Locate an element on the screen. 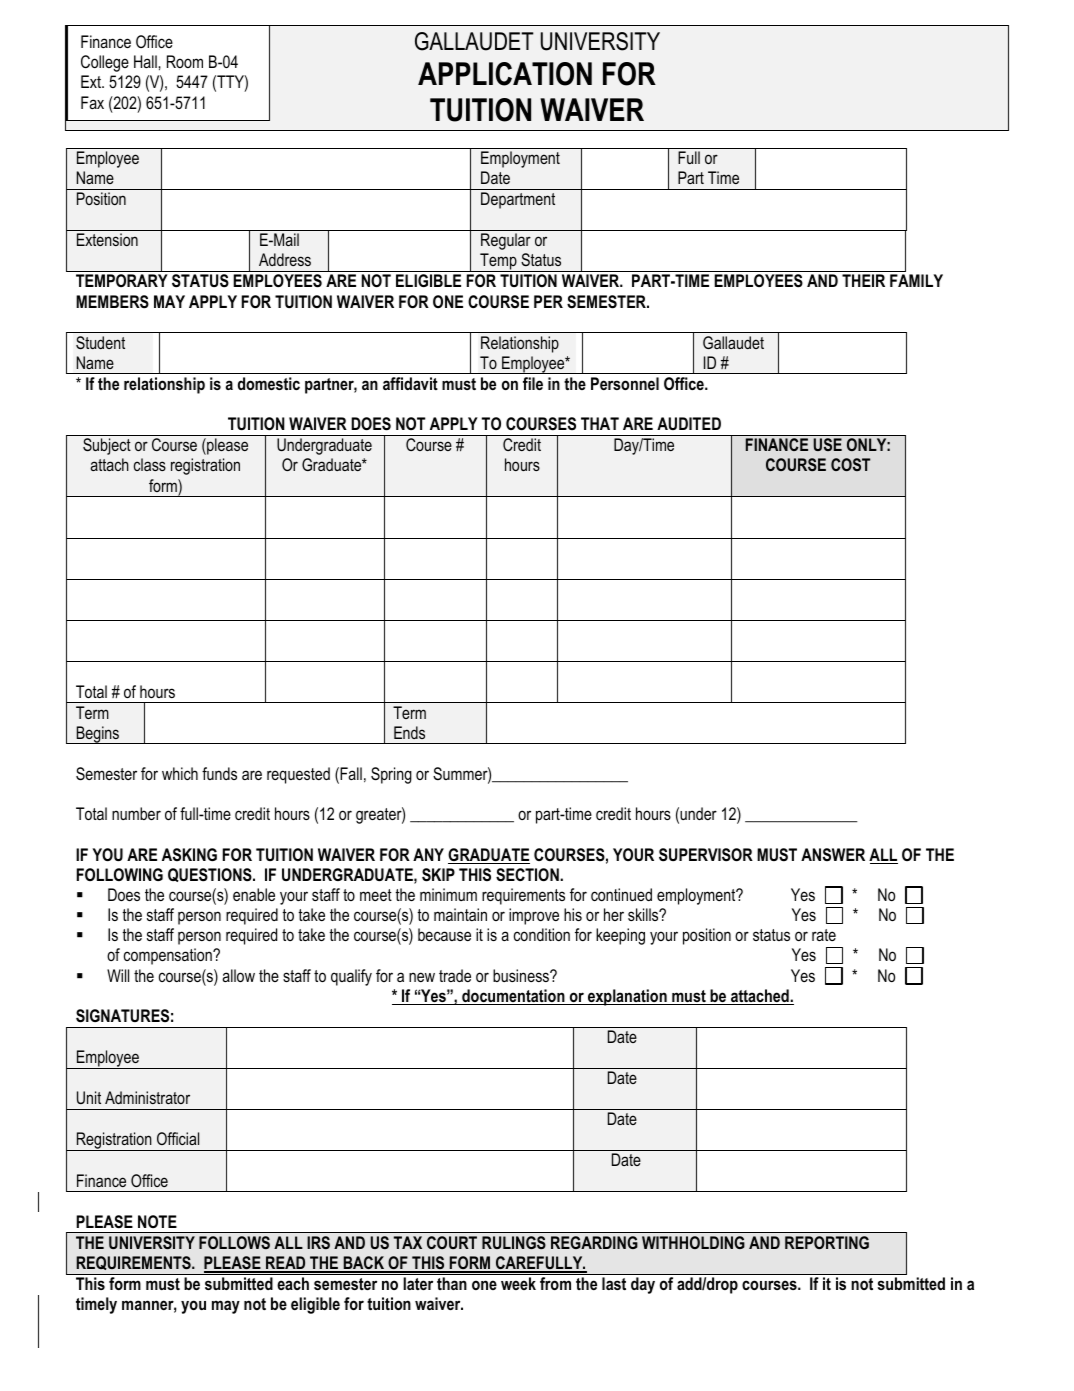 This screenshot has width=1074, height=1391. THEIR is located at coordinates (863, 280).
